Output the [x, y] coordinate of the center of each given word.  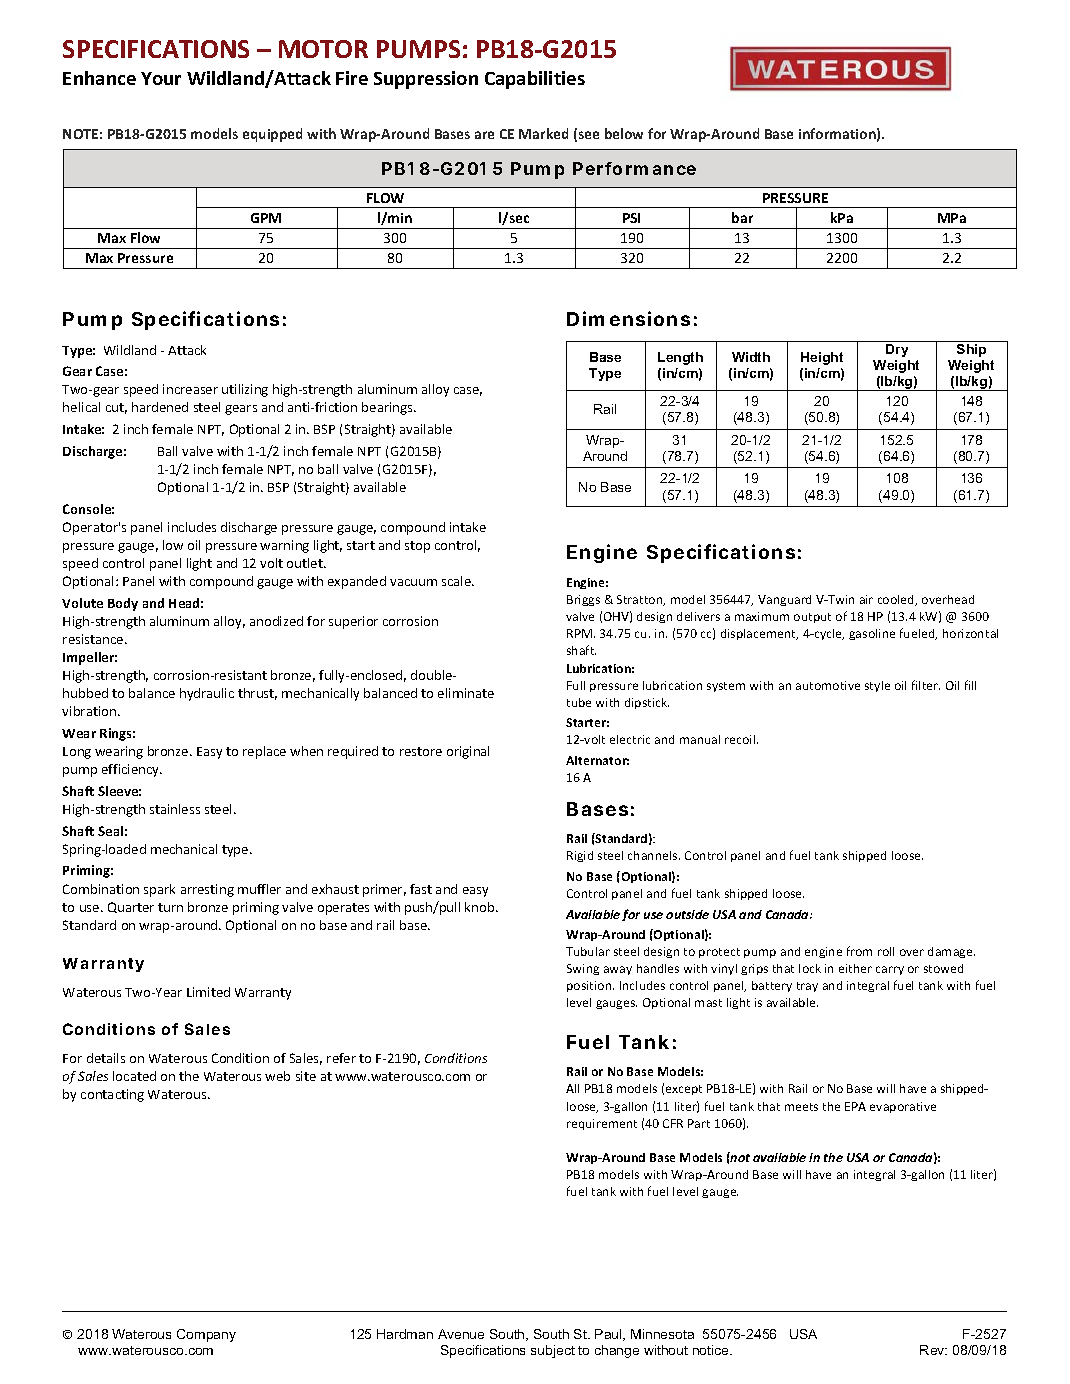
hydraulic [207, 694]
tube [579, 702]
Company [206, 1335]
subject [553, 1351]
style [877, 686]
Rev [933, 1350]
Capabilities [535, 80]
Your [161, 78]
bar [742, 217]
